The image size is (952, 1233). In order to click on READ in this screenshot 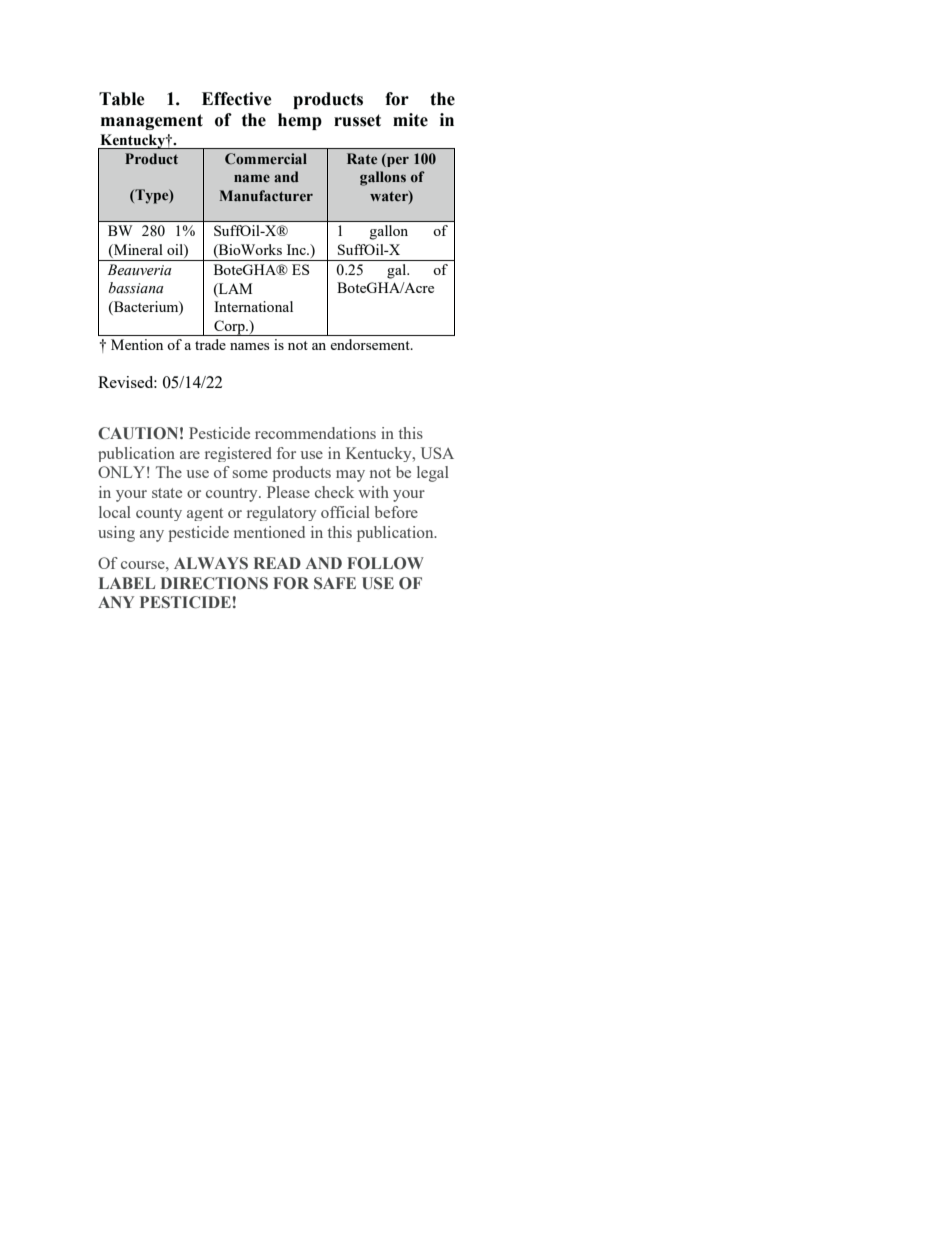, I will do `click(277, 563)`.
